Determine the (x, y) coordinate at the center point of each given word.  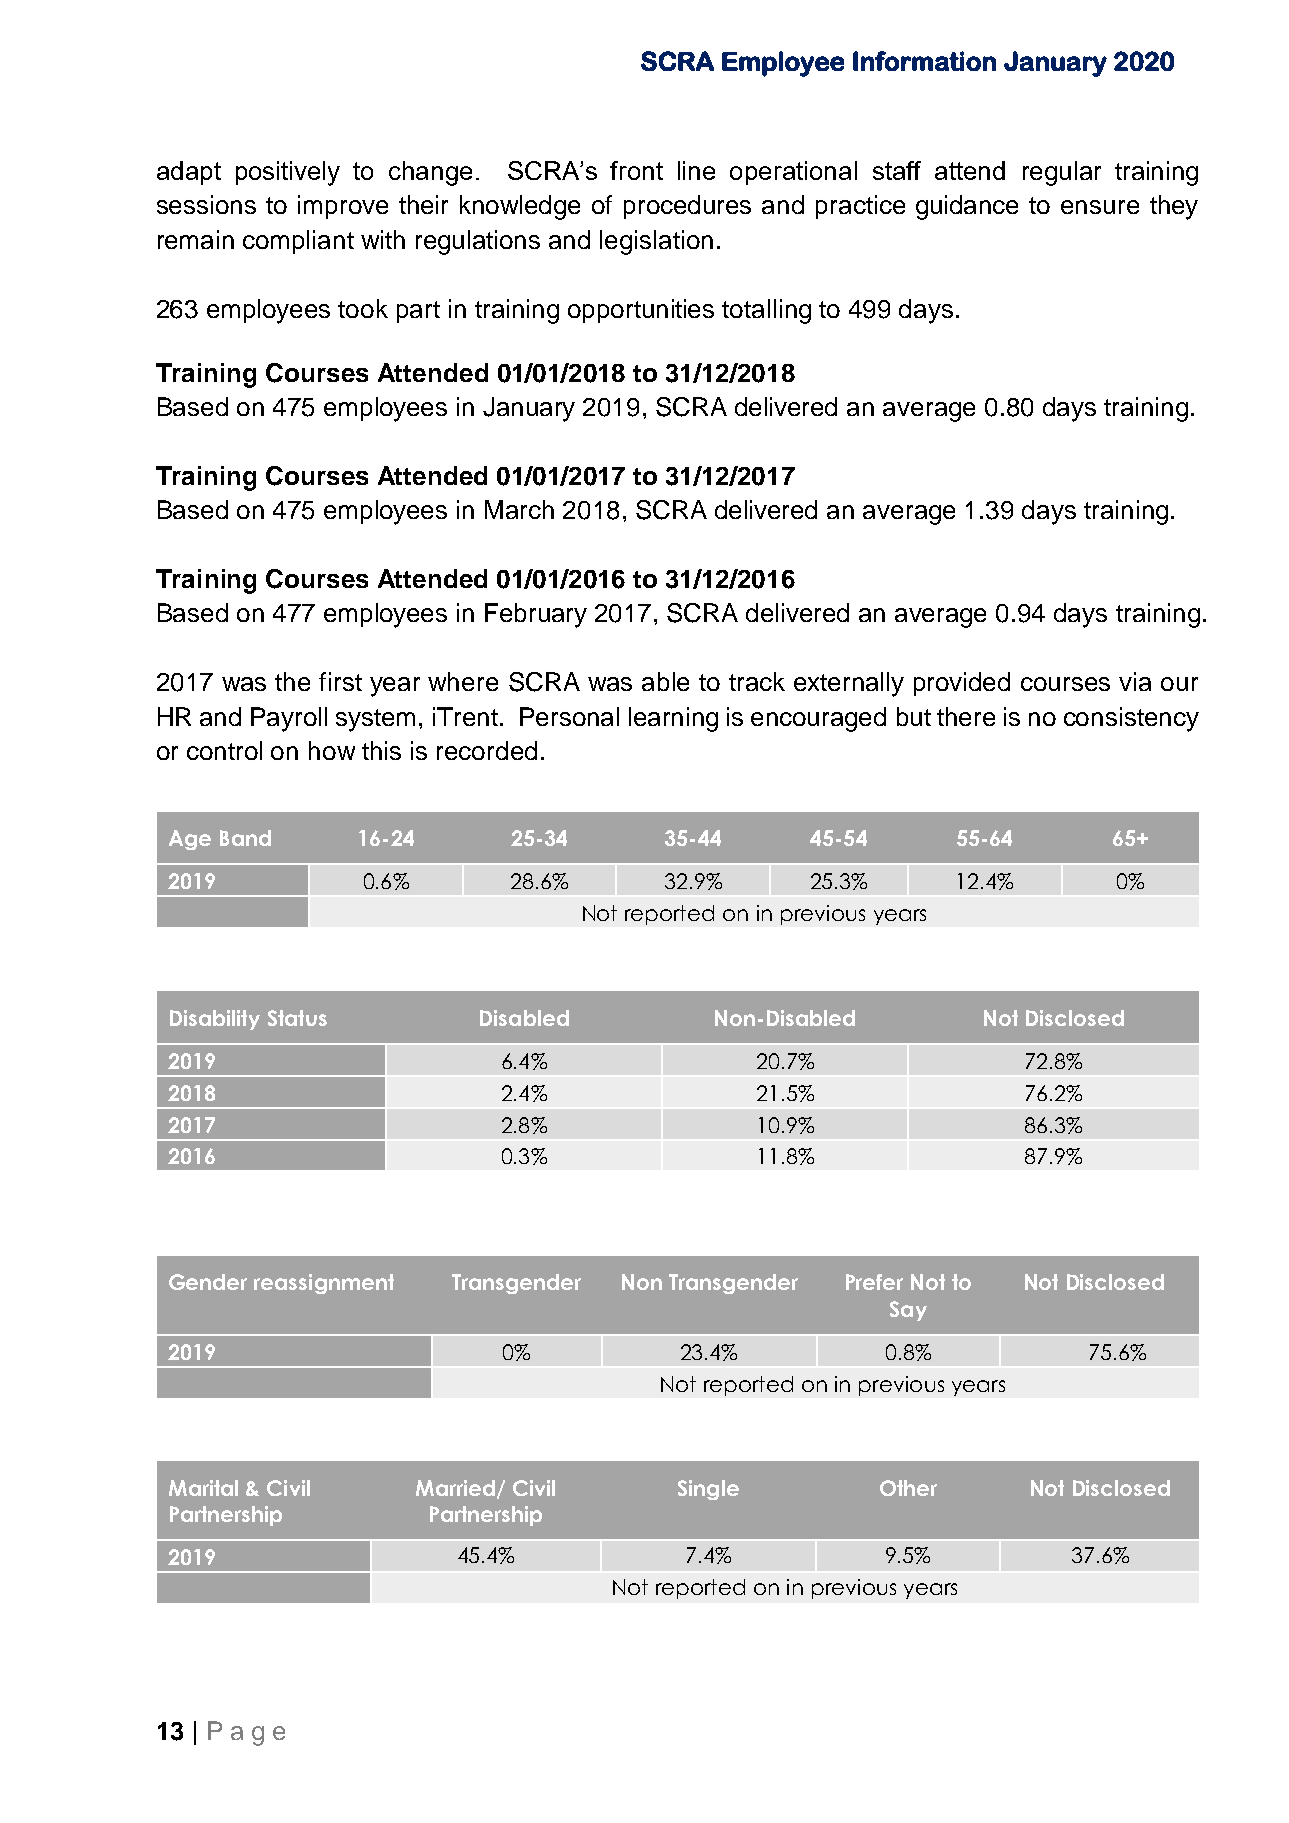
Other (908, 1488)
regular (1062, 173)
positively (288, 173)
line (696, 170)
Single (708, 1490)
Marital (203, 1488)
